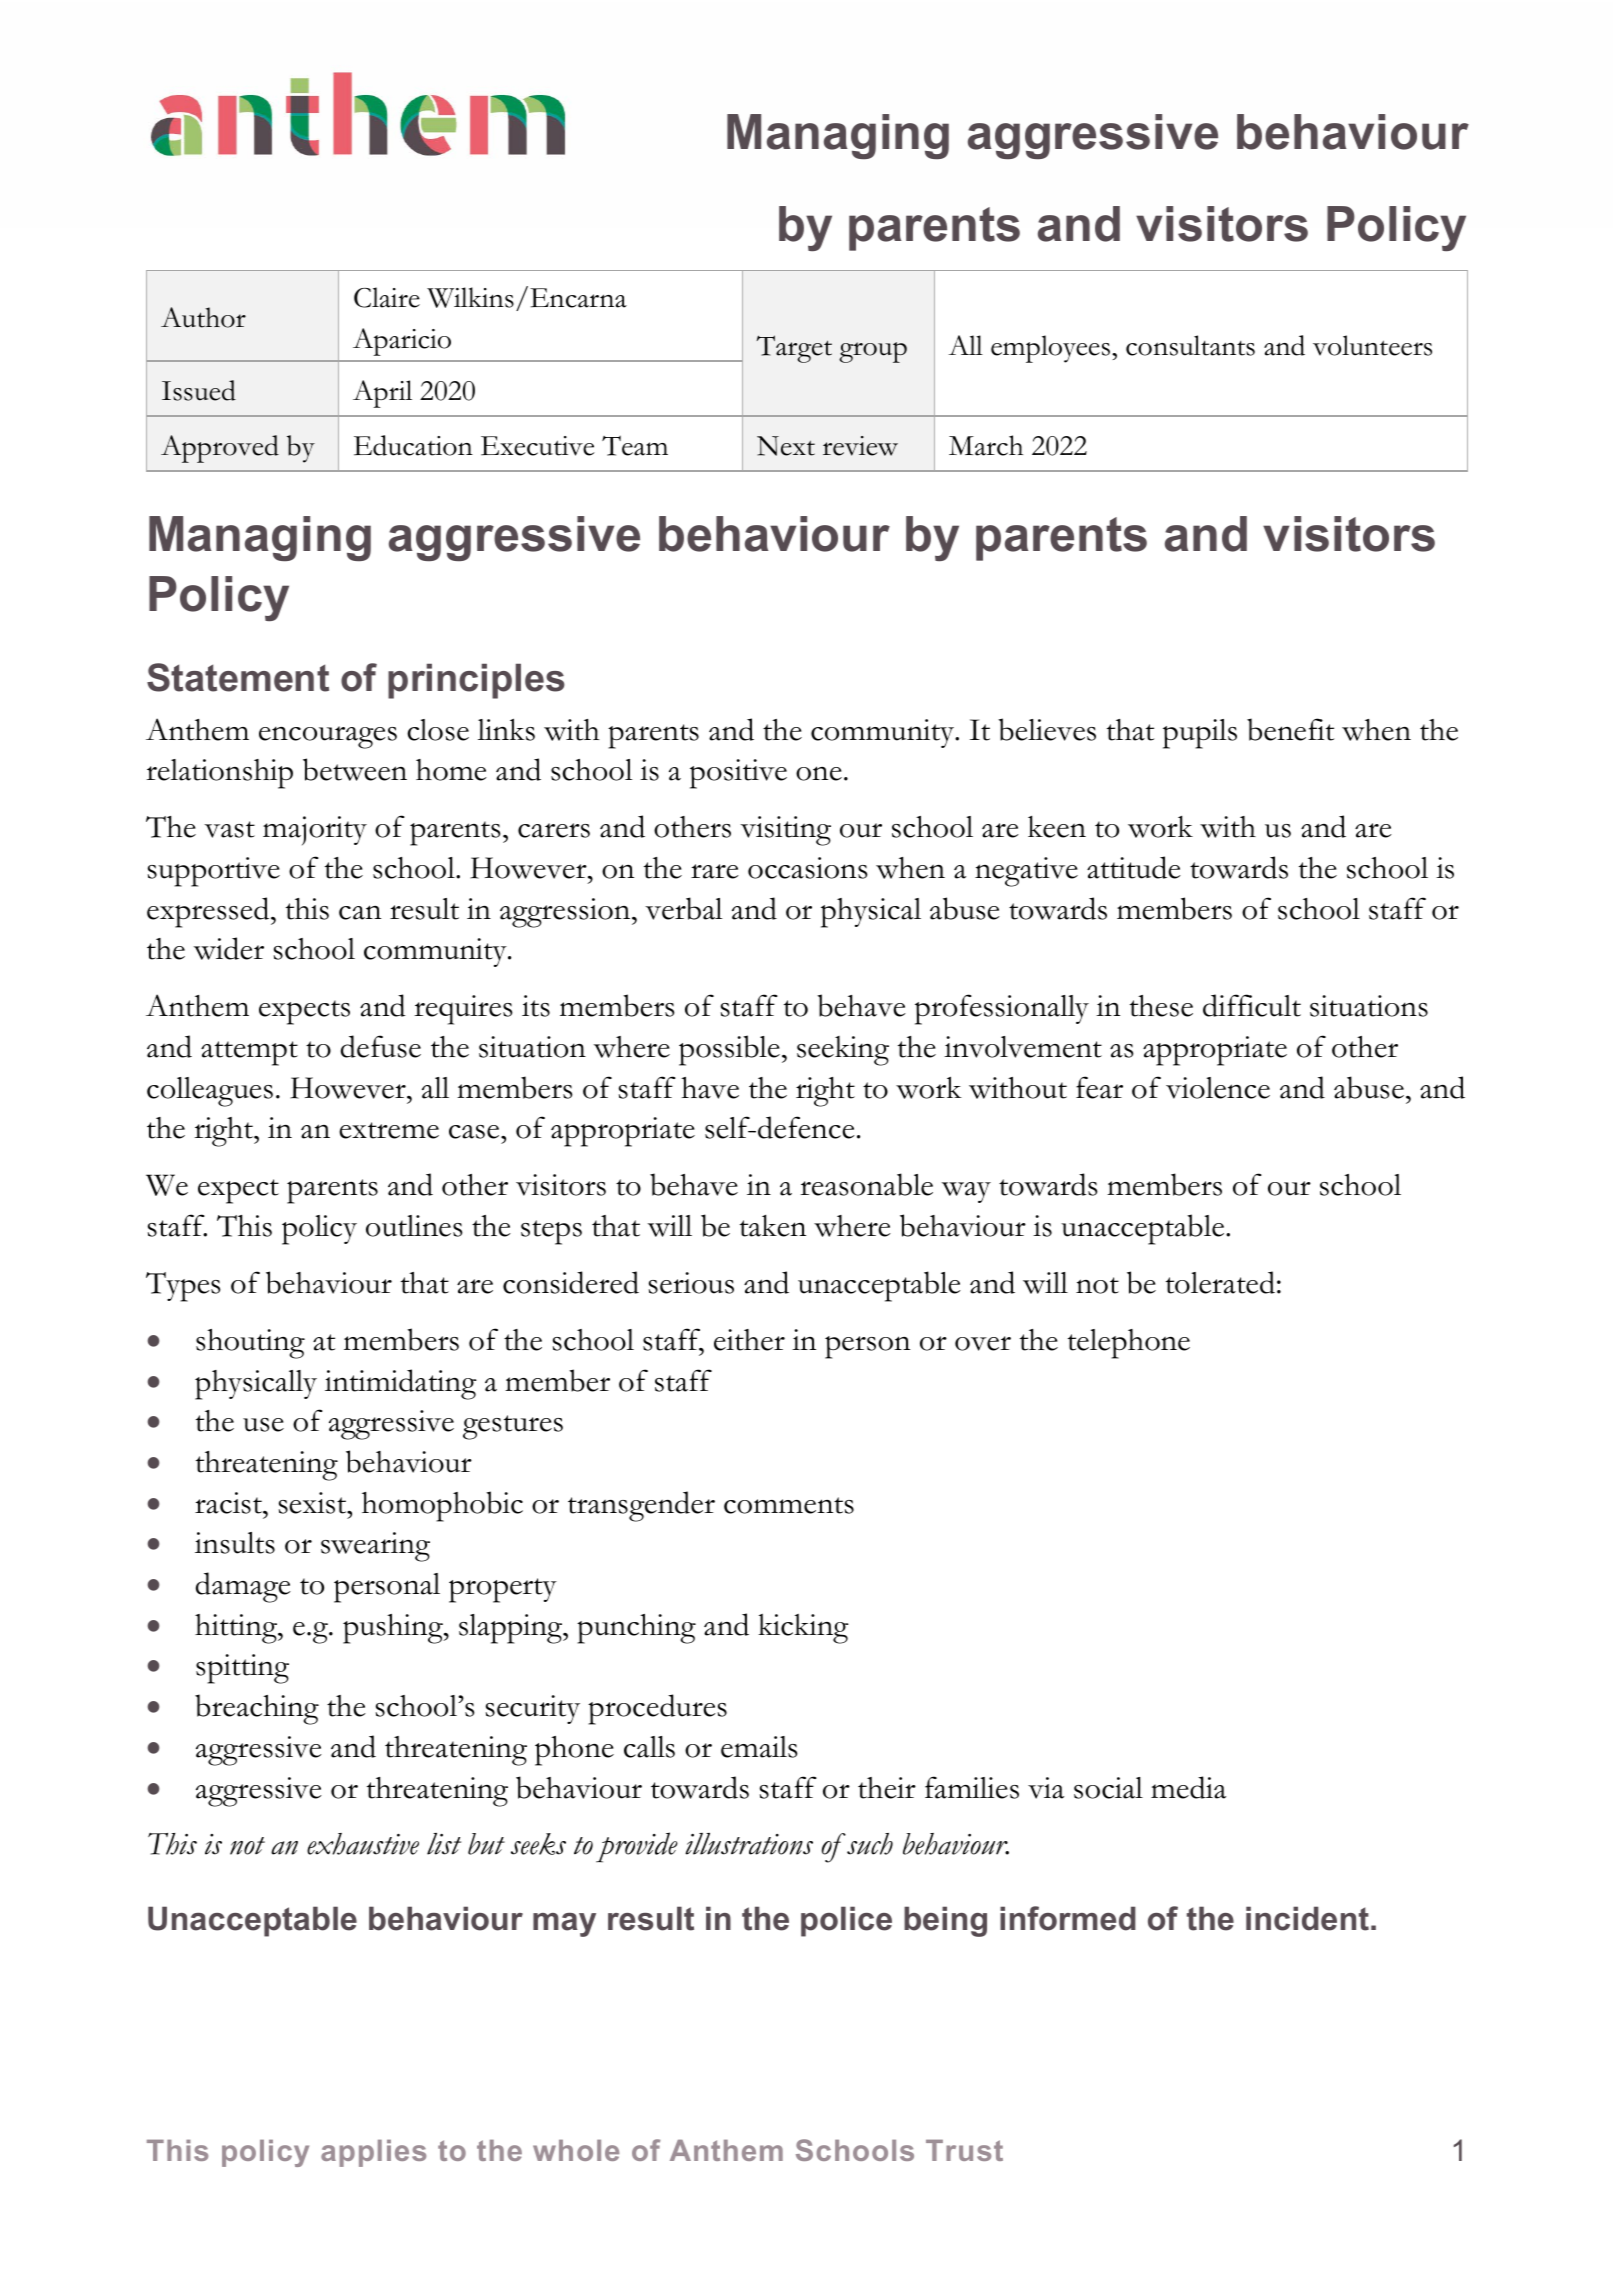 The image size is (1614, 2284). What do you see at coordinates (355, 769) in the screenshot?
I see `between` at bounding box center [355, 769].
